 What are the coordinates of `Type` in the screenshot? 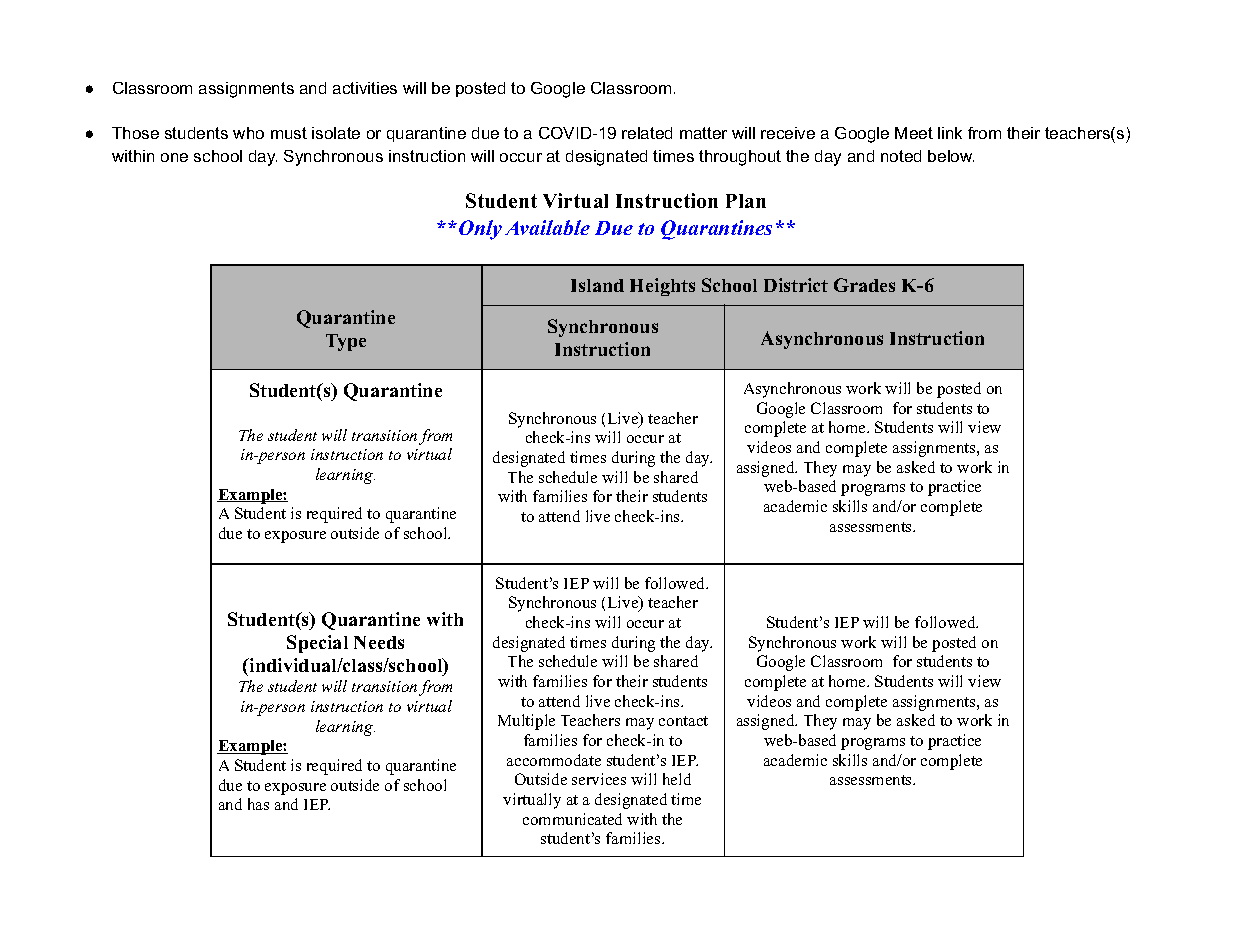 It's located at (346, 342).
